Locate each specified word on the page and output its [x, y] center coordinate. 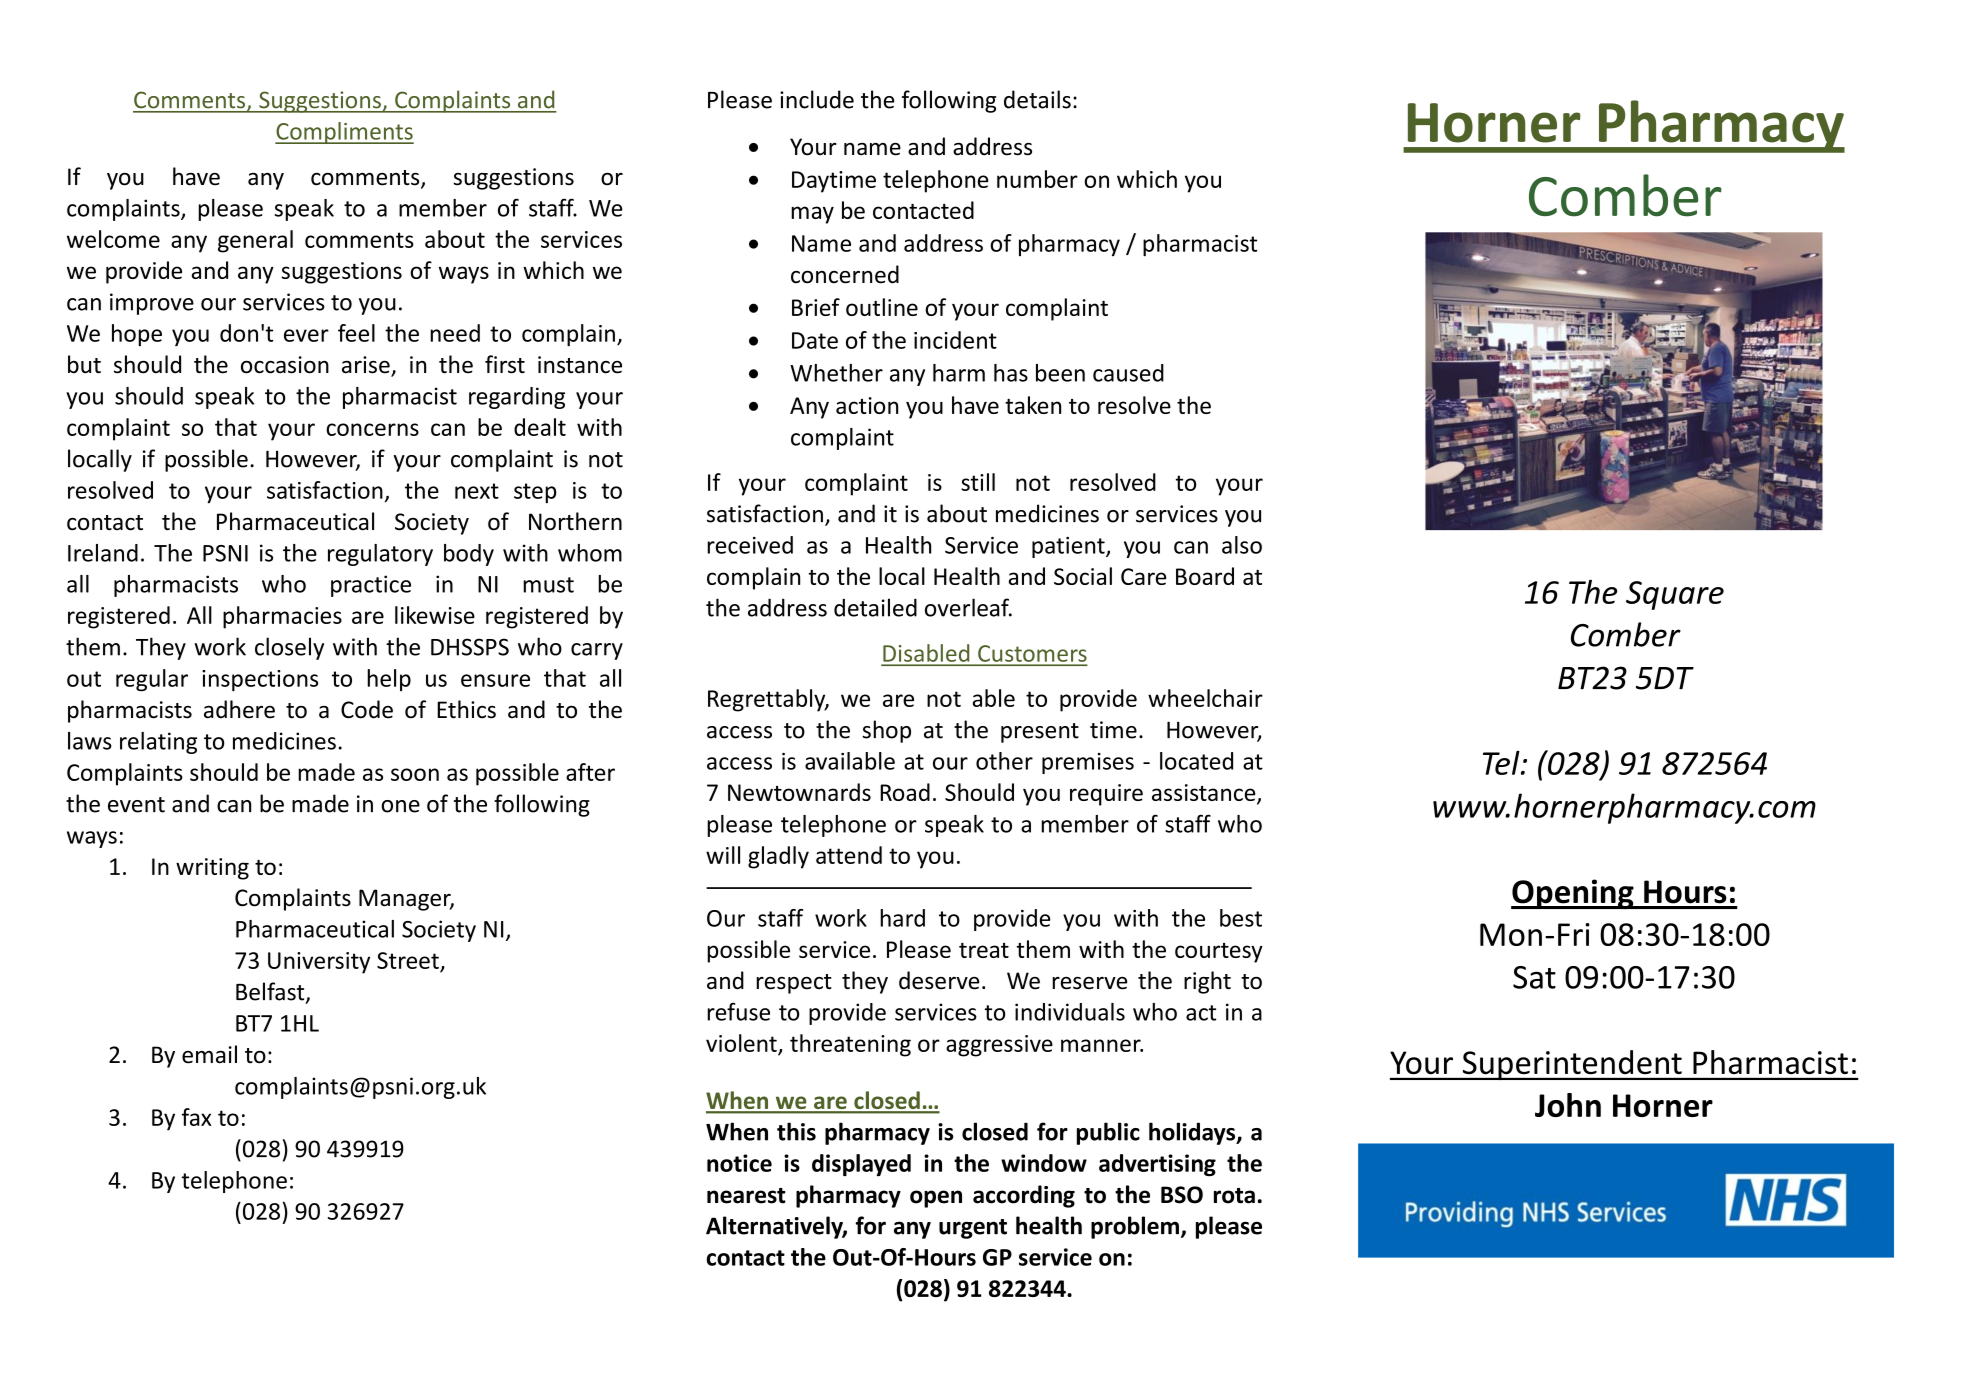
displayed [861, 1165]
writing [212, 869]
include [817, 99]
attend [849, 855]
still [978, 482]
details [1037, 99]
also [1242, 545]
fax [197, 1117]
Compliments [344, 133]
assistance [1205, 794]
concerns [372, 429]
